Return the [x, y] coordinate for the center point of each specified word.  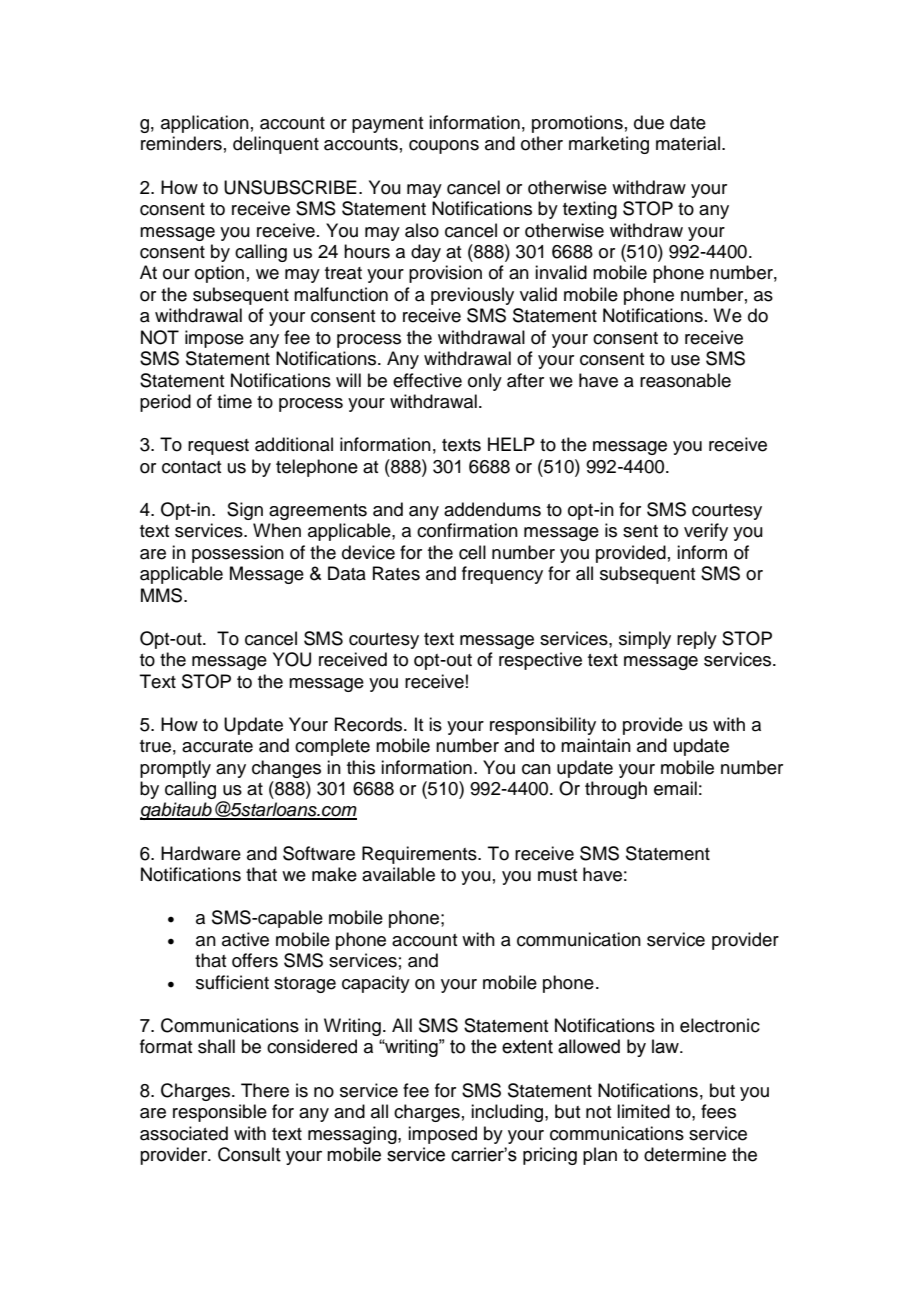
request [218, 447]
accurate [217, 746]
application [205, 124]
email [675, 788]
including [508, 1113]
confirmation [467, 530]
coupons [444, 147]
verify [706, 532]
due [649, 122]
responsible [220, 1113]
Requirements [420, 855]
